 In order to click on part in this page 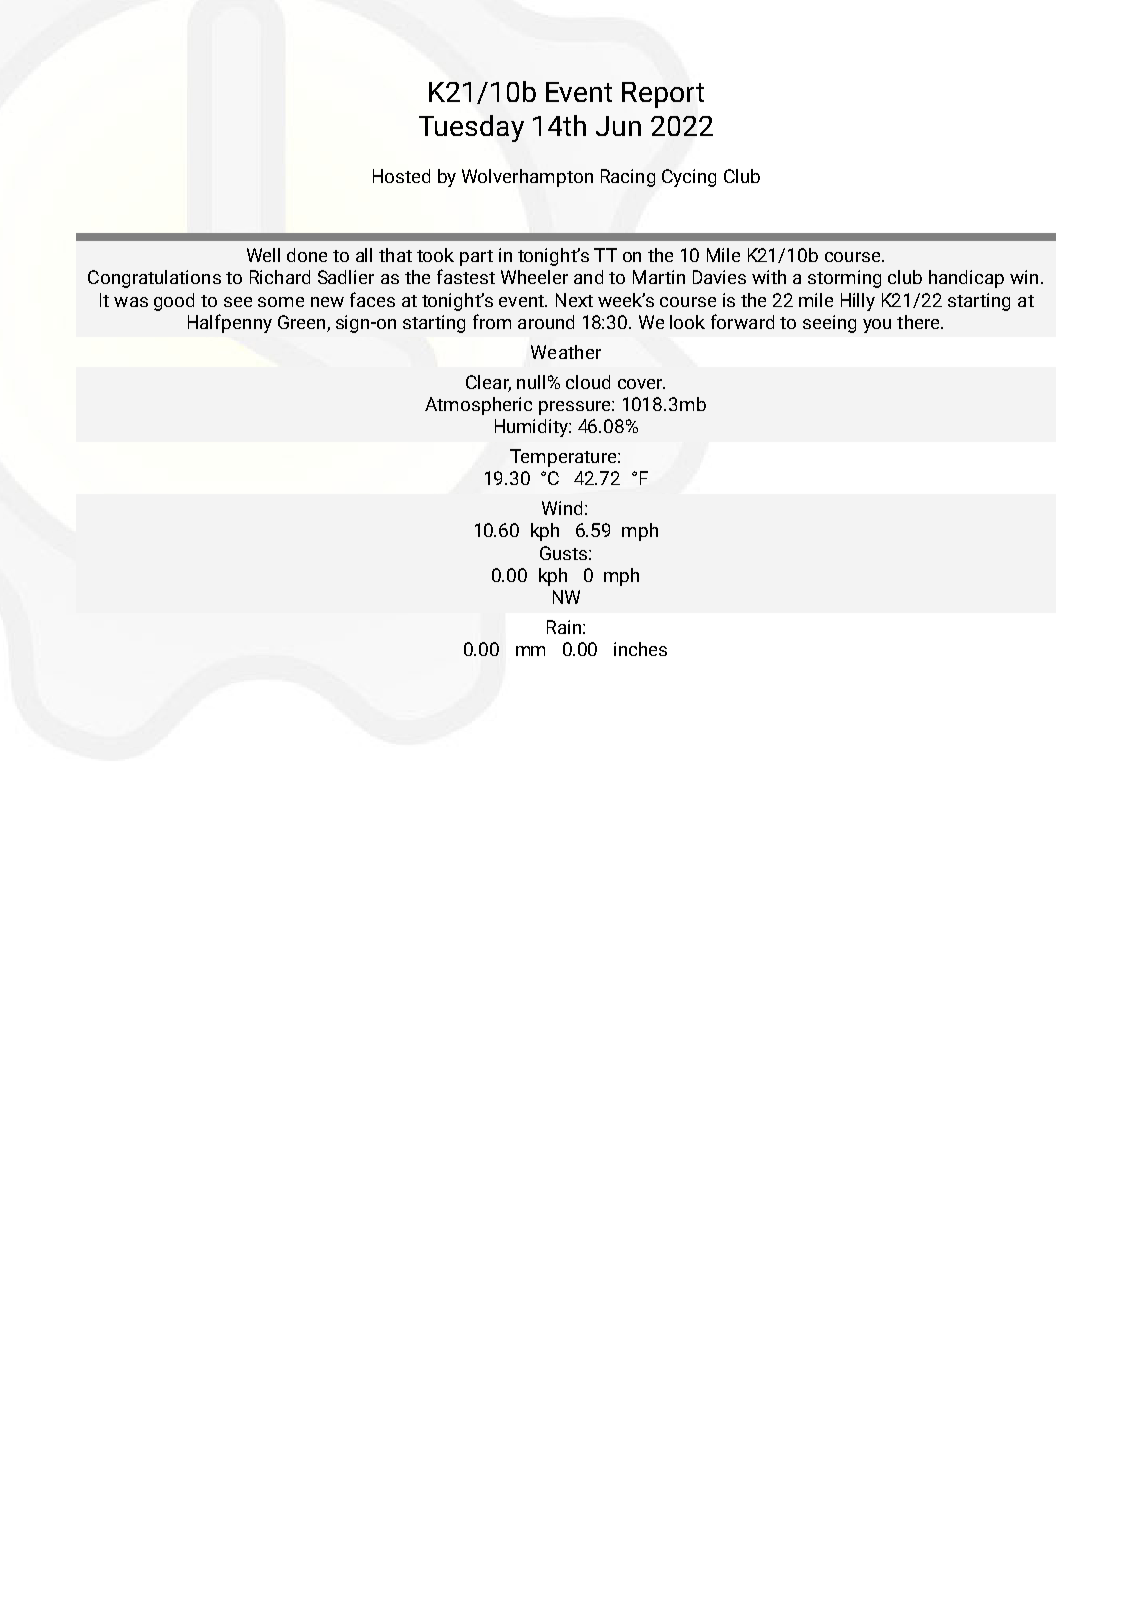, I will do `click(476, 258)`.
